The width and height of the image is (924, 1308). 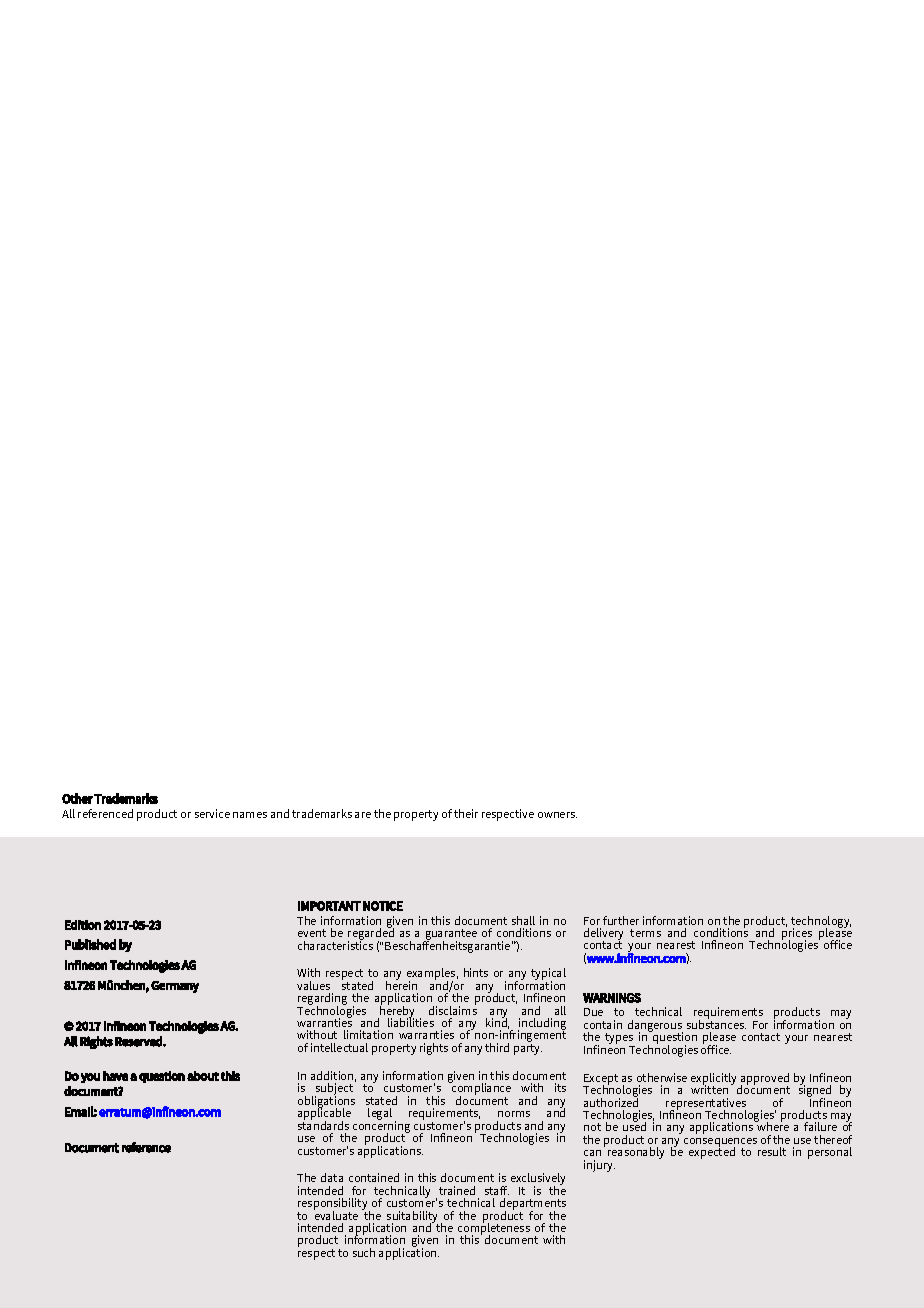 What do you see at coordinates (412, 1218) in the image?
I see `suitability` at bounding box center [412, 1218].
